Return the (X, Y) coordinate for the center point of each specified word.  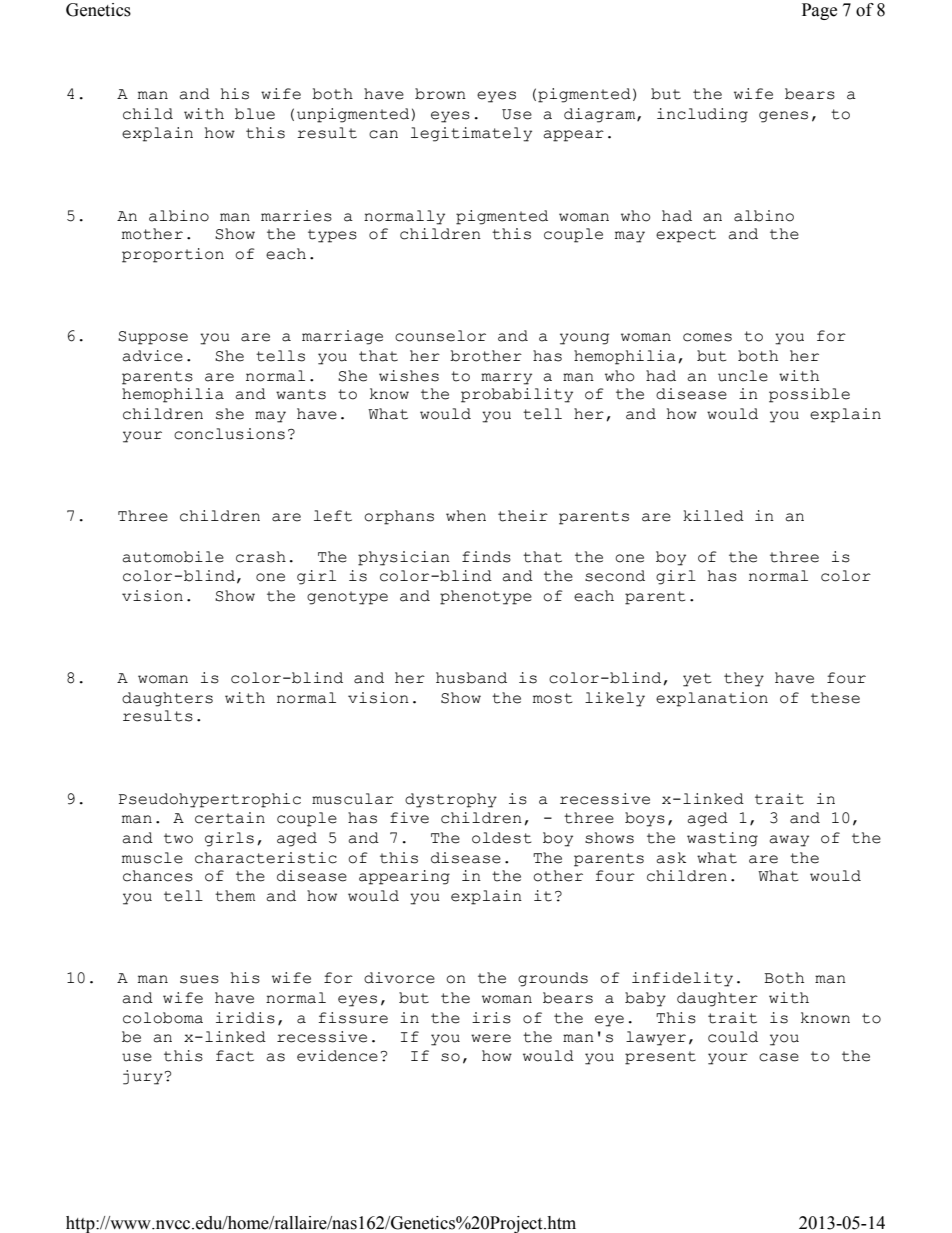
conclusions (229, 434)
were (491, 1038)
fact (235, 1056)
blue (255, 114)
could (733, 1037)
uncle (743, 376)
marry (506, 379)
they (744, 679)
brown (440, 94)
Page (819, 11)
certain (230, 818)
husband (471, 678)
